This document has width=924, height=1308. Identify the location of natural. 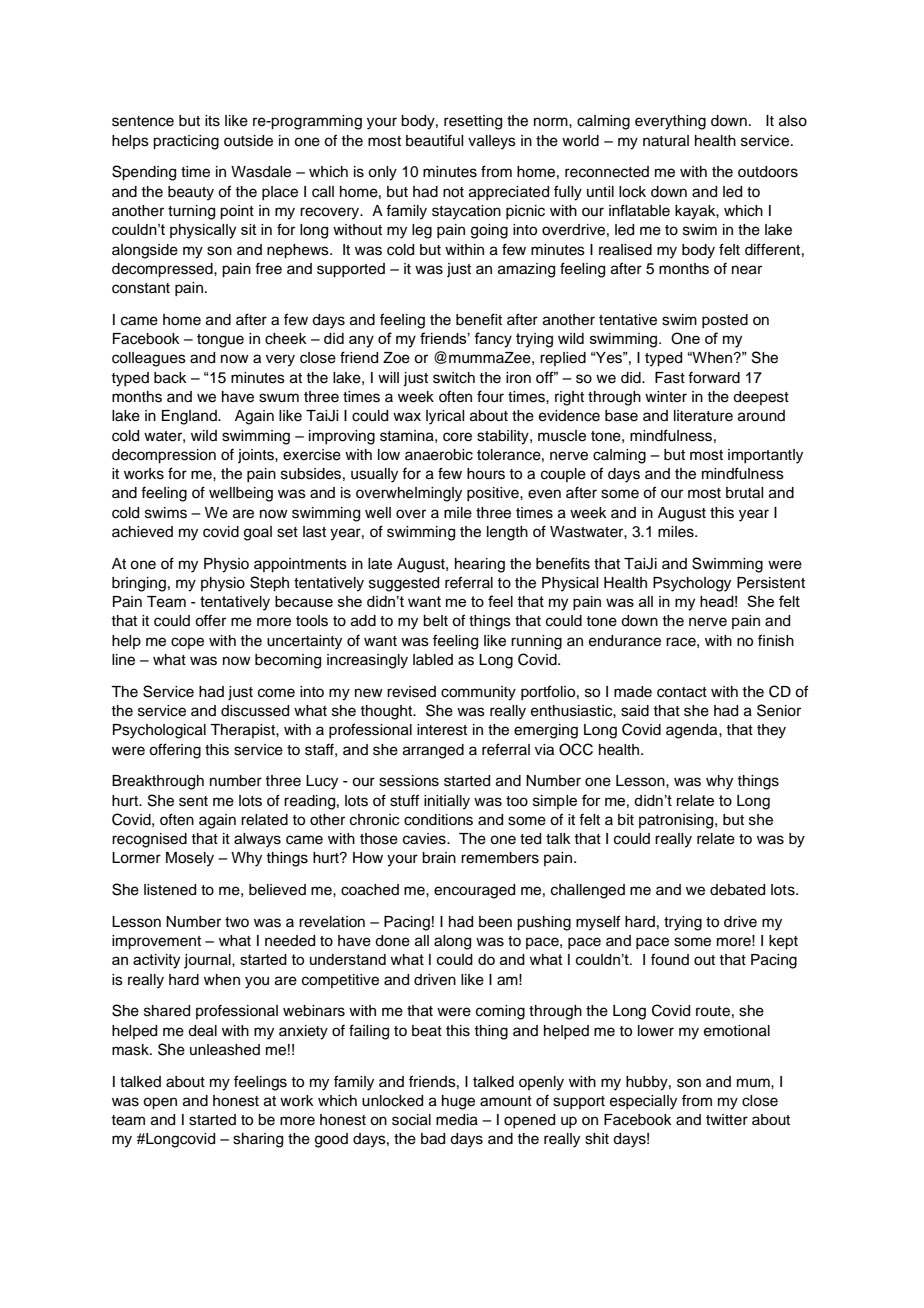
(666, 141).
